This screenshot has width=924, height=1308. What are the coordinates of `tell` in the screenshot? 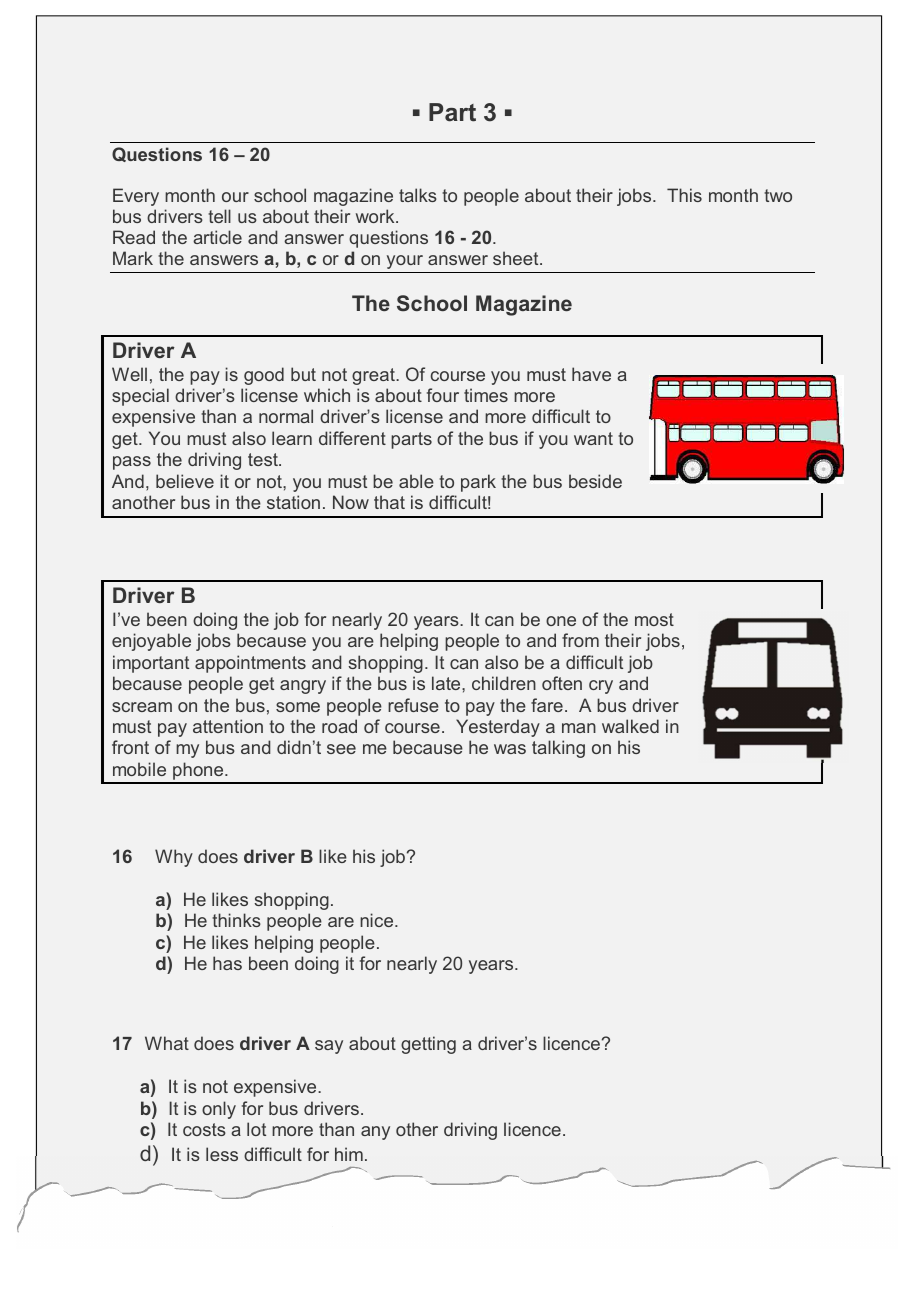 It's located at (219, 216).
